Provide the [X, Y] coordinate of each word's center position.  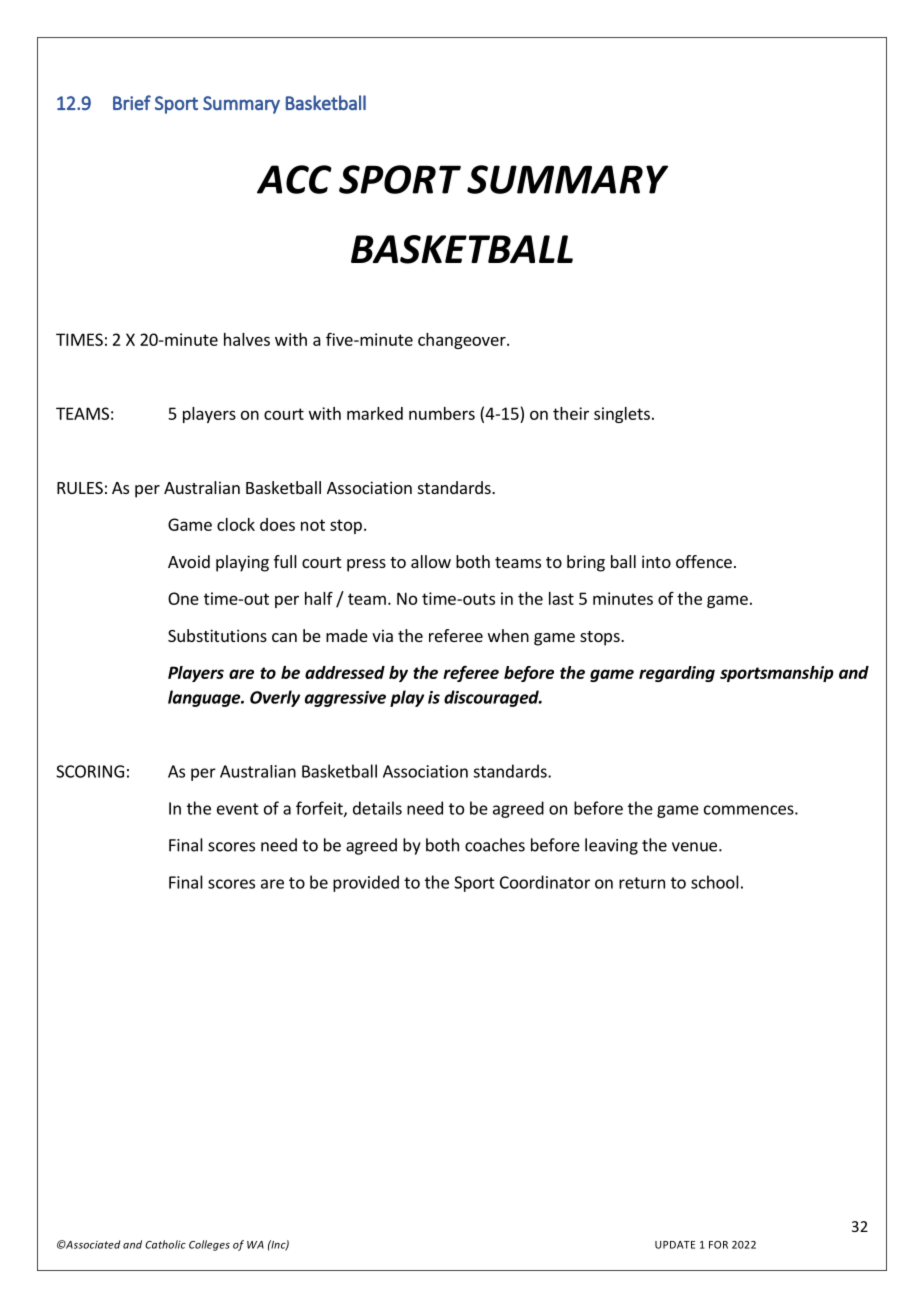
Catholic [165, 1244]
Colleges [209, 1245]
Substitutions [217, 635]
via [382, 635]
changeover [463, 341]
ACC [294, 179]
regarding [677, 674]
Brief [132, 102]
